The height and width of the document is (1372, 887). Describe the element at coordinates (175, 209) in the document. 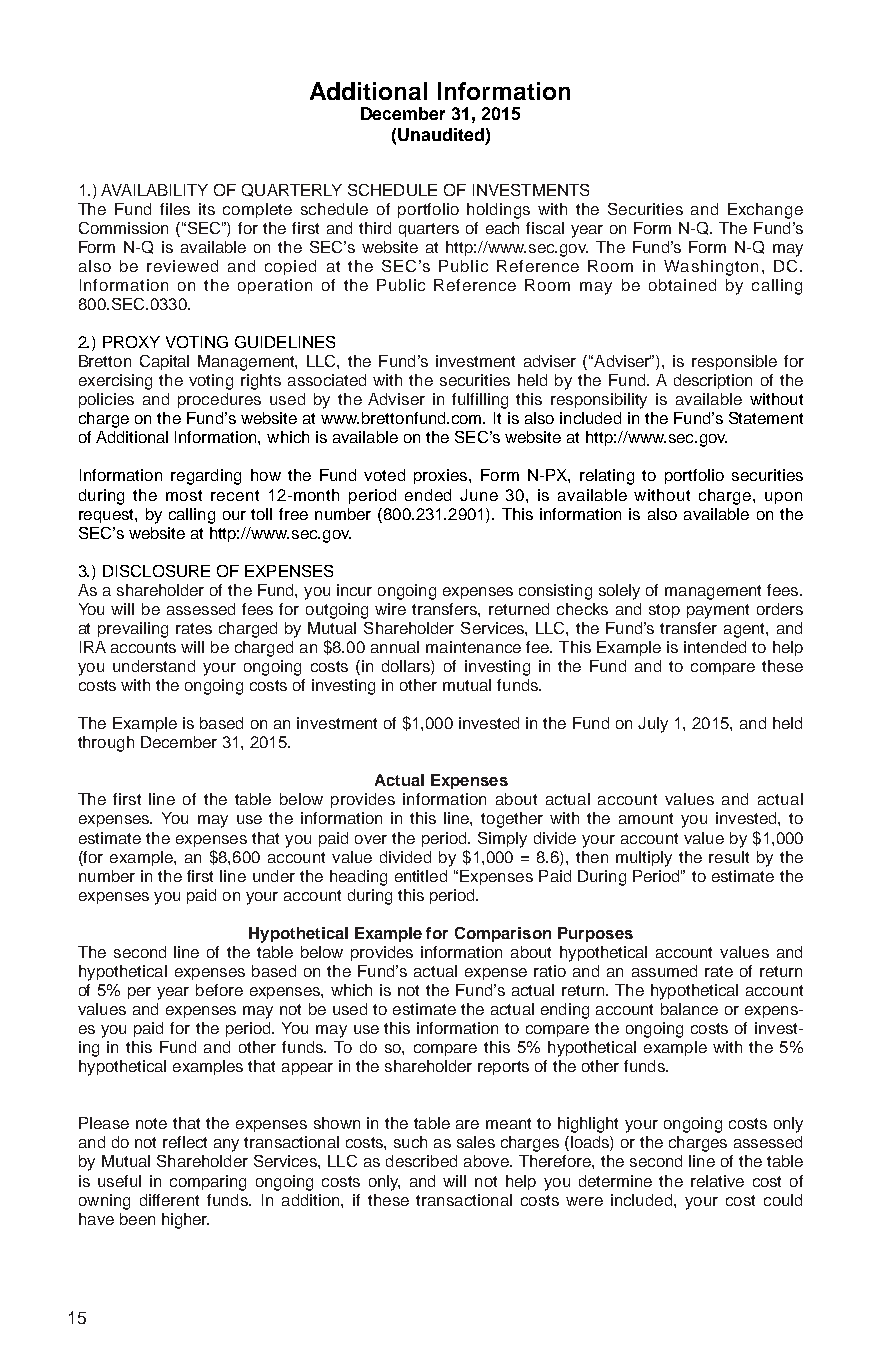

I see `files` at that location.
